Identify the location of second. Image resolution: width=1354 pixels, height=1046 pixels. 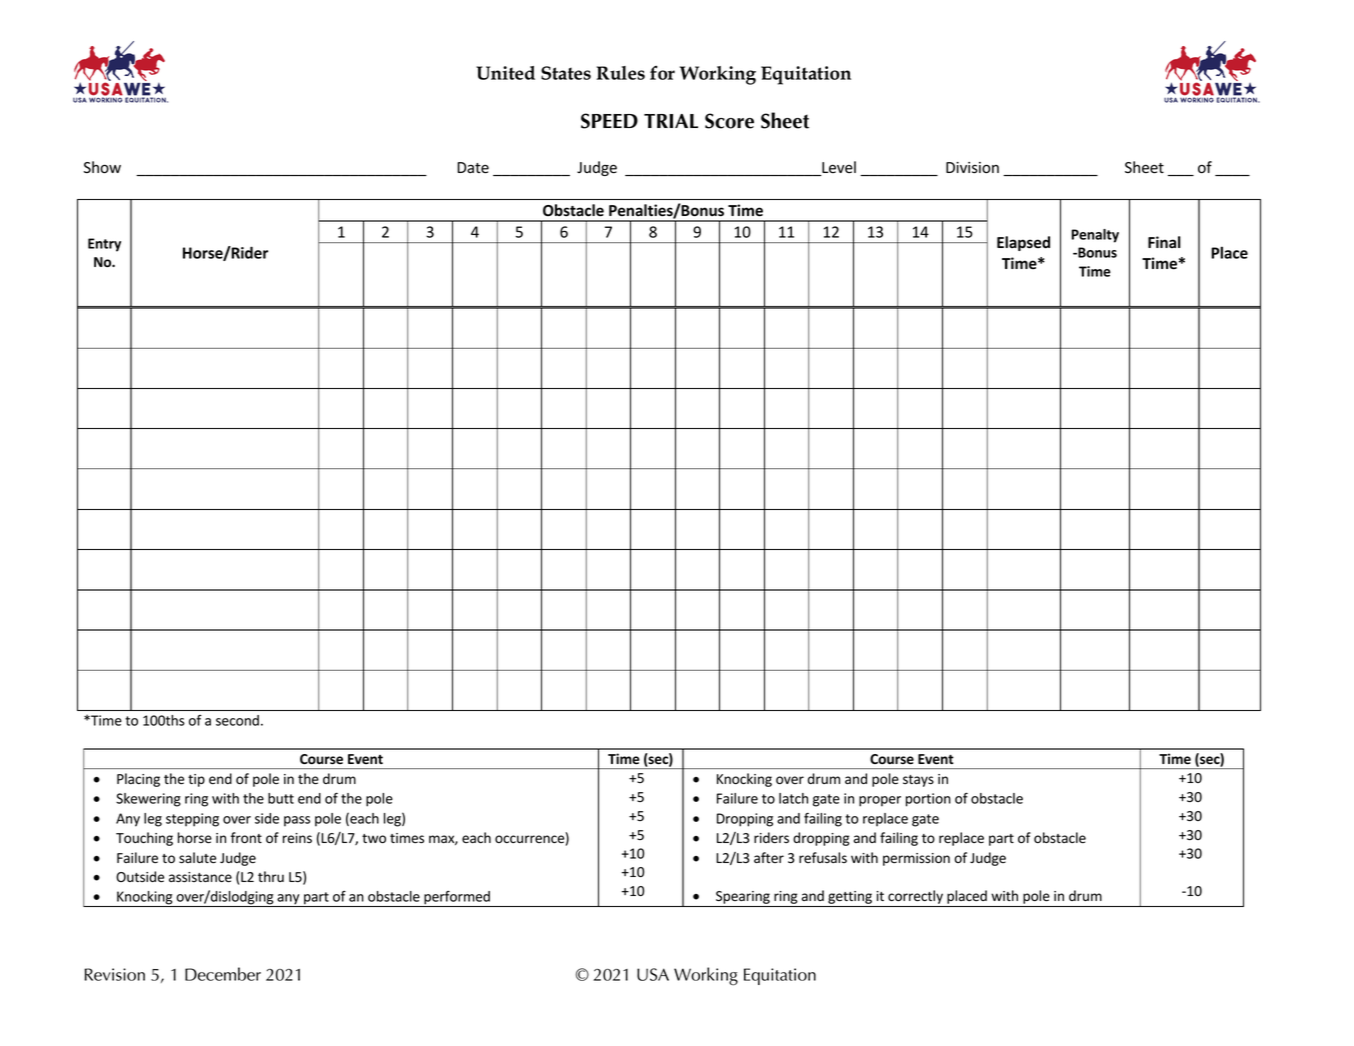
(237, 720).
